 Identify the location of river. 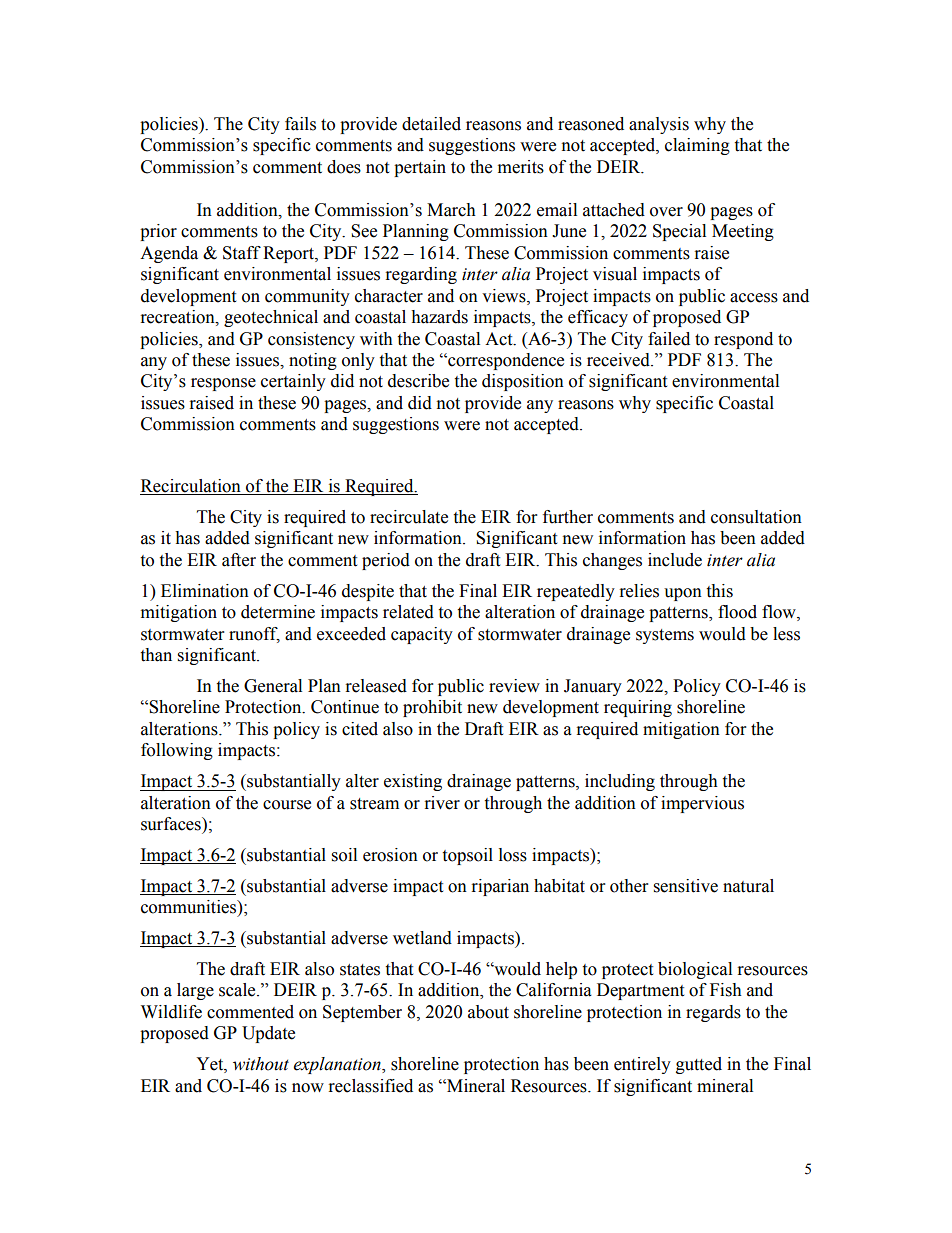
(442, 803).
